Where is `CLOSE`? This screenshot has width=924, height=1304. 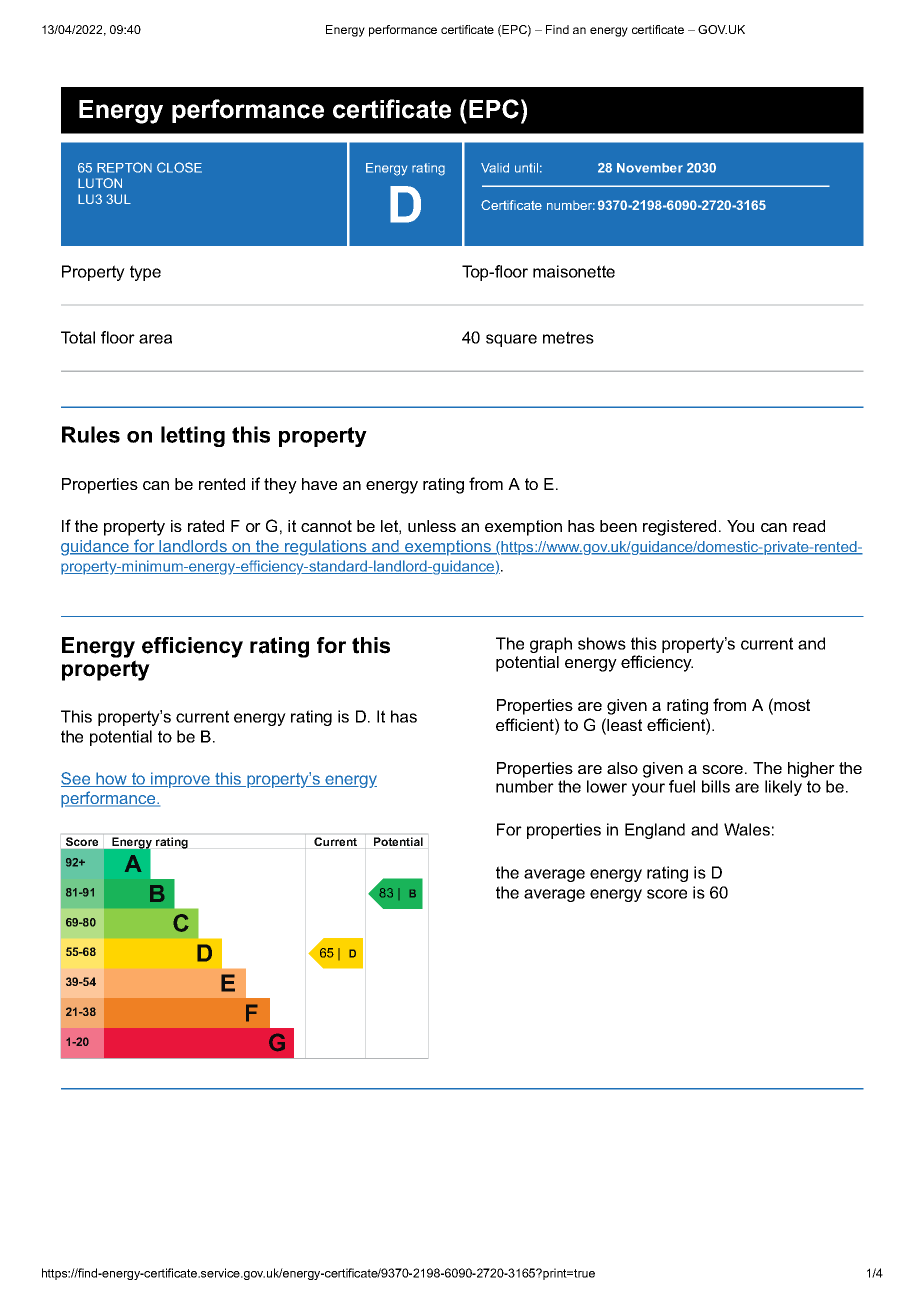
CLOSE is located at coordinates (179, 167).
